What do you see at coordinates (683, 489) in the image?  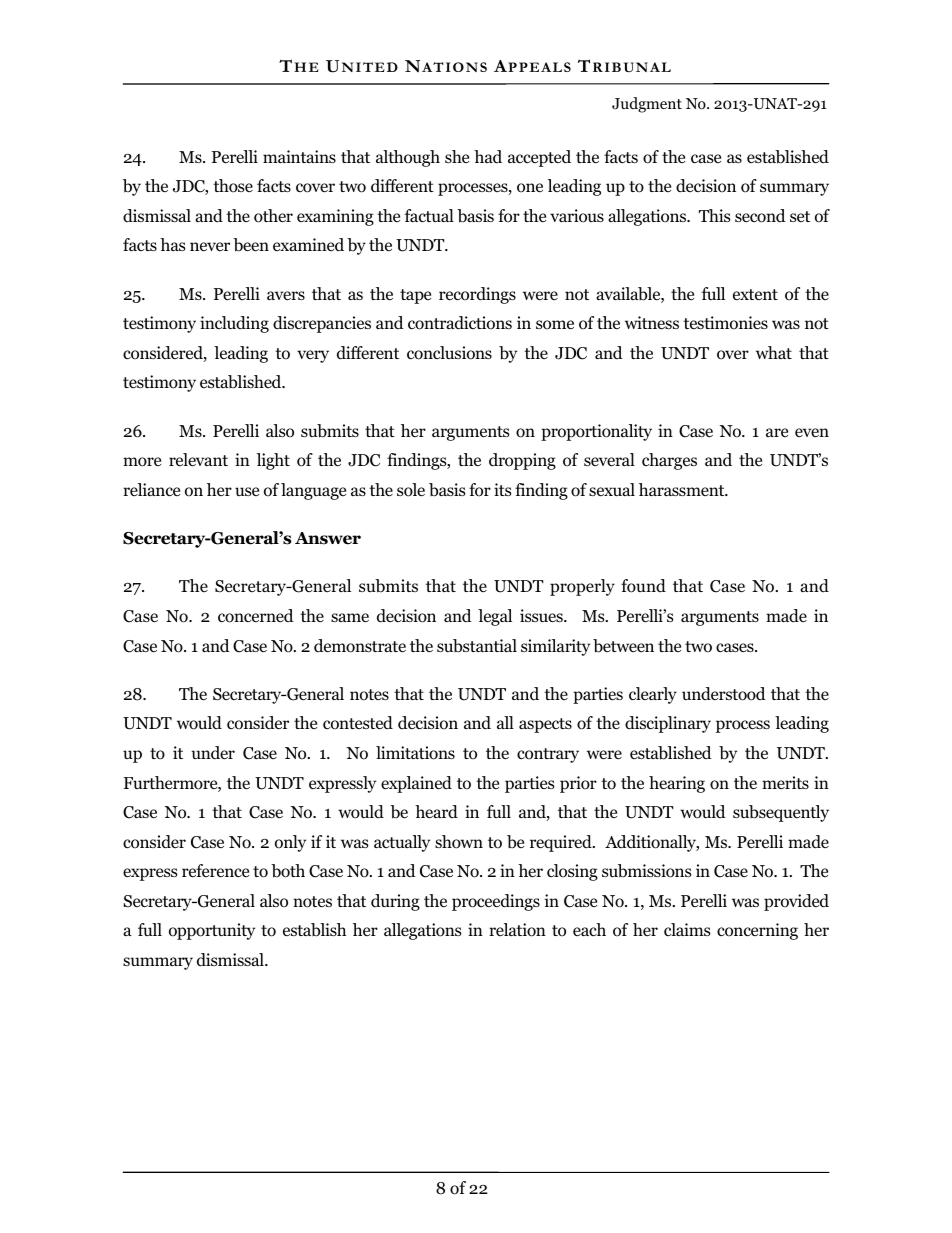 I see `harassment` at bounding box center [683, 489].
